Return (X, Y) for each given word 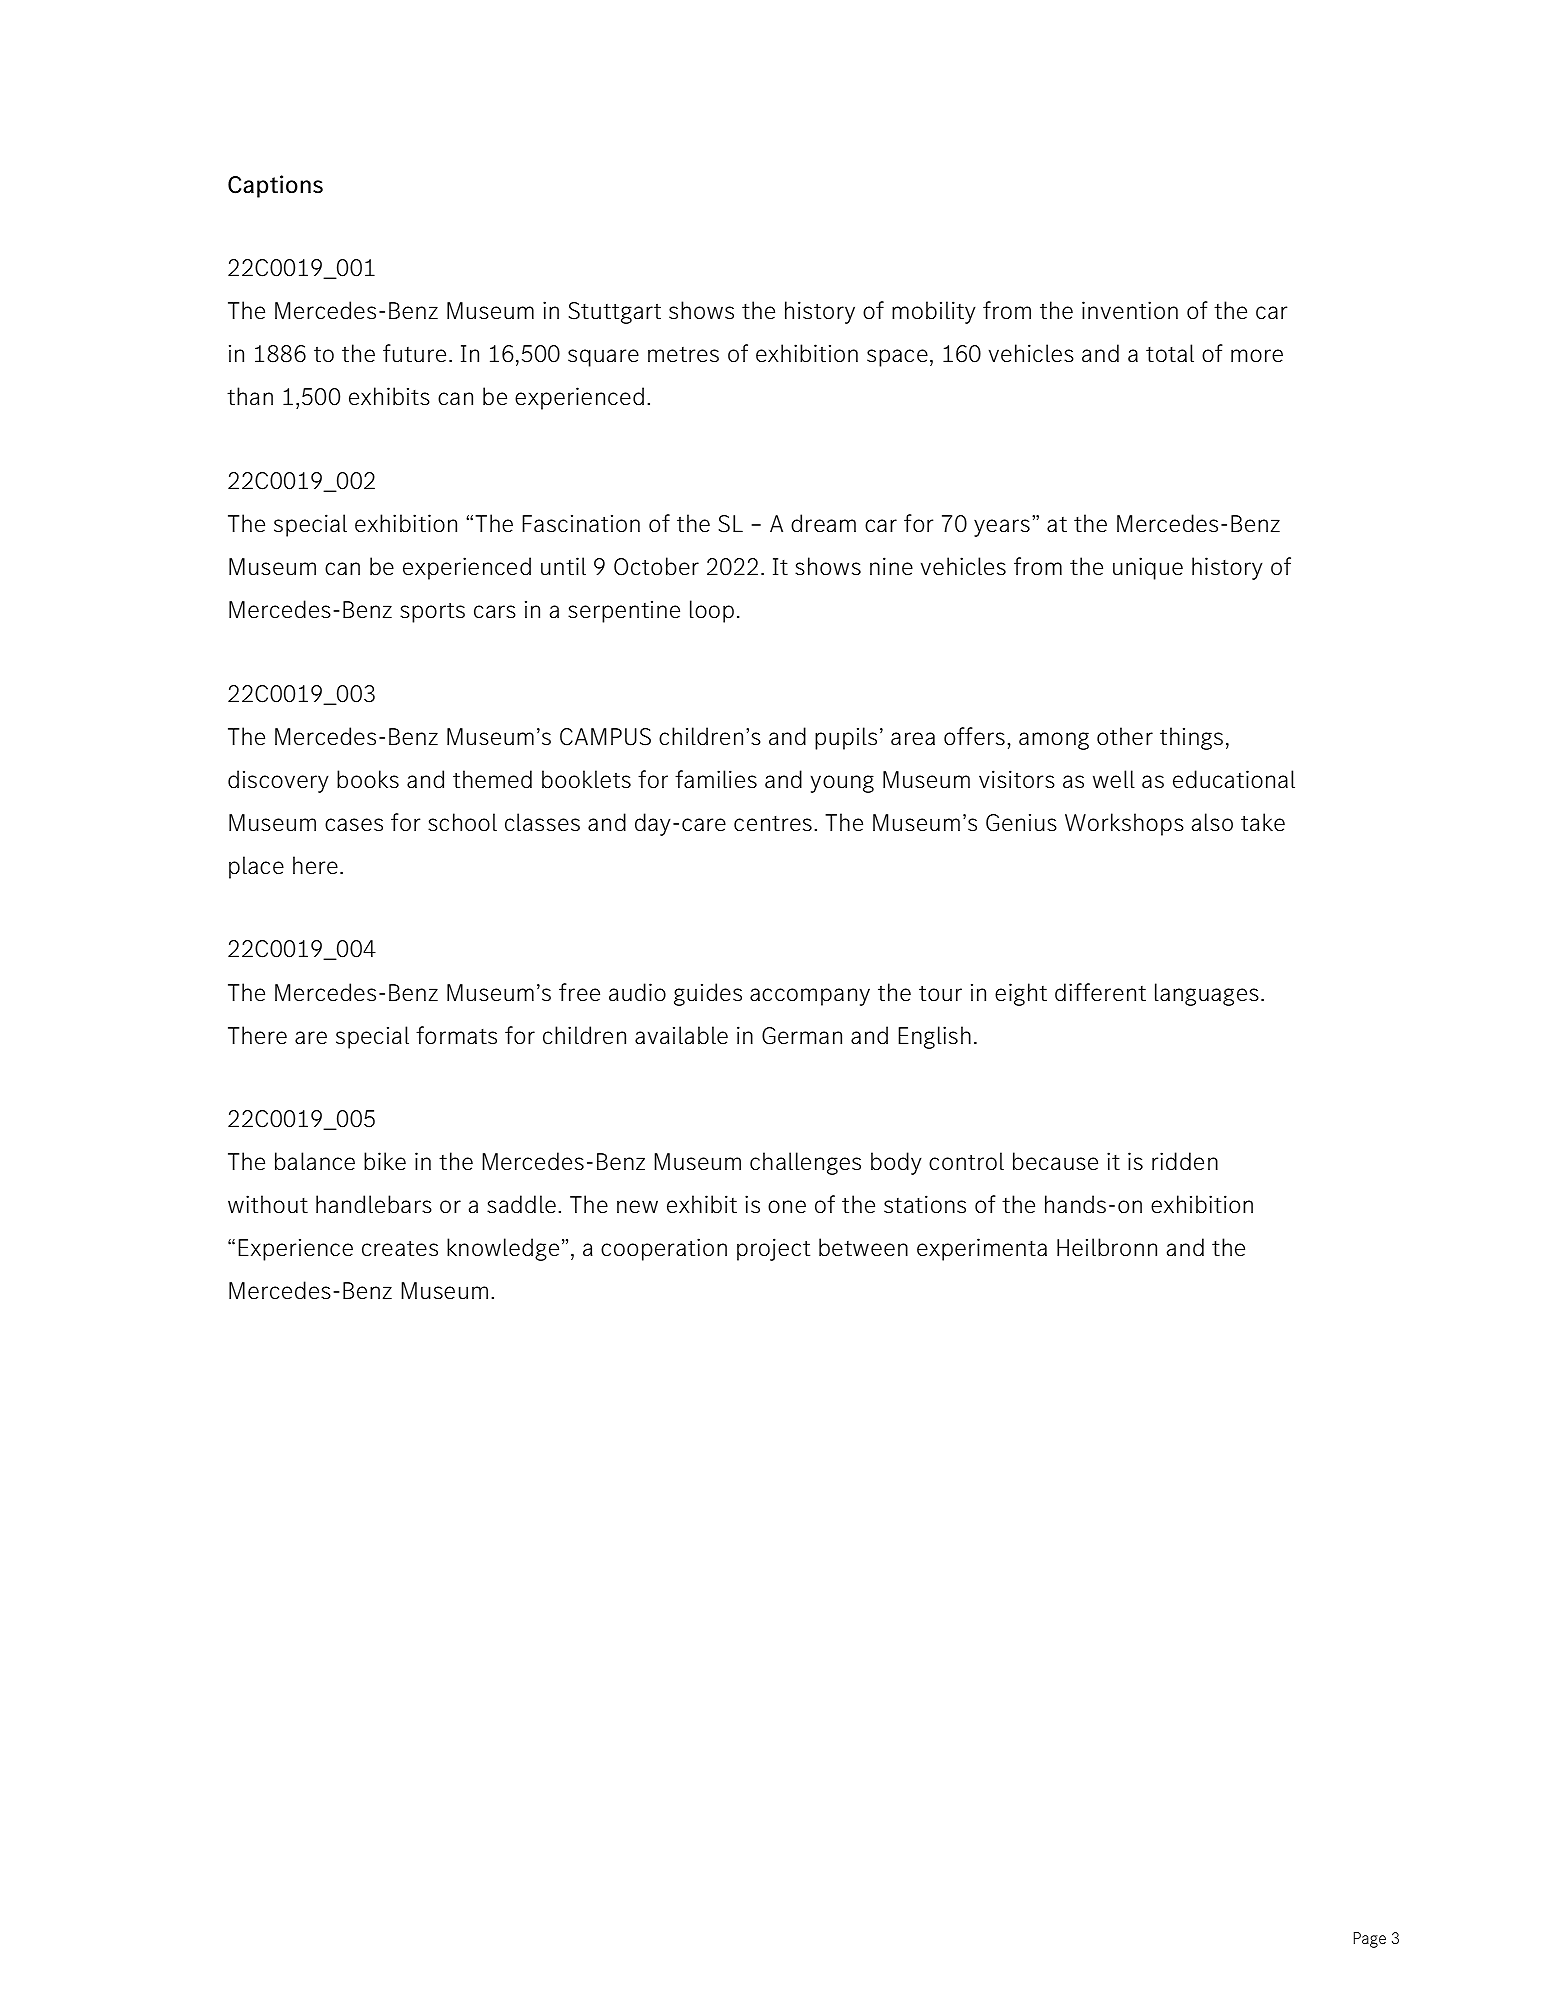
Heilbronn (1107, 1247)
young (842, 784)
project (773, 1249)
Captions (275, 186)
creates (400, 1248)
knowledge (503, 1249)
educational (1234, 779)
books (368, 779)
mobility (934, 312)
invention (1130, 310)
